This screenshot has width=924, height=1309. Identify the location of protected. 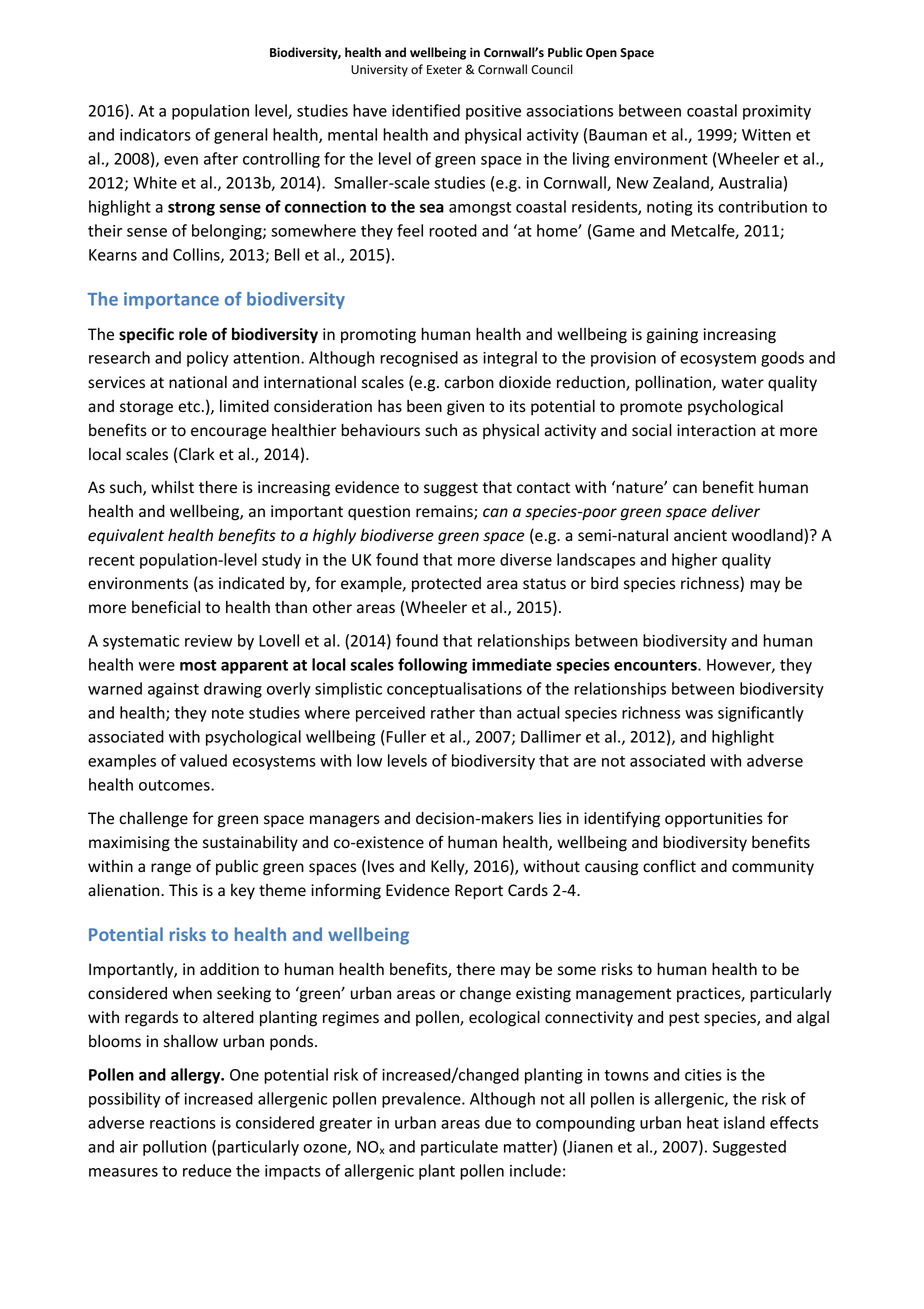
(446, 585).
